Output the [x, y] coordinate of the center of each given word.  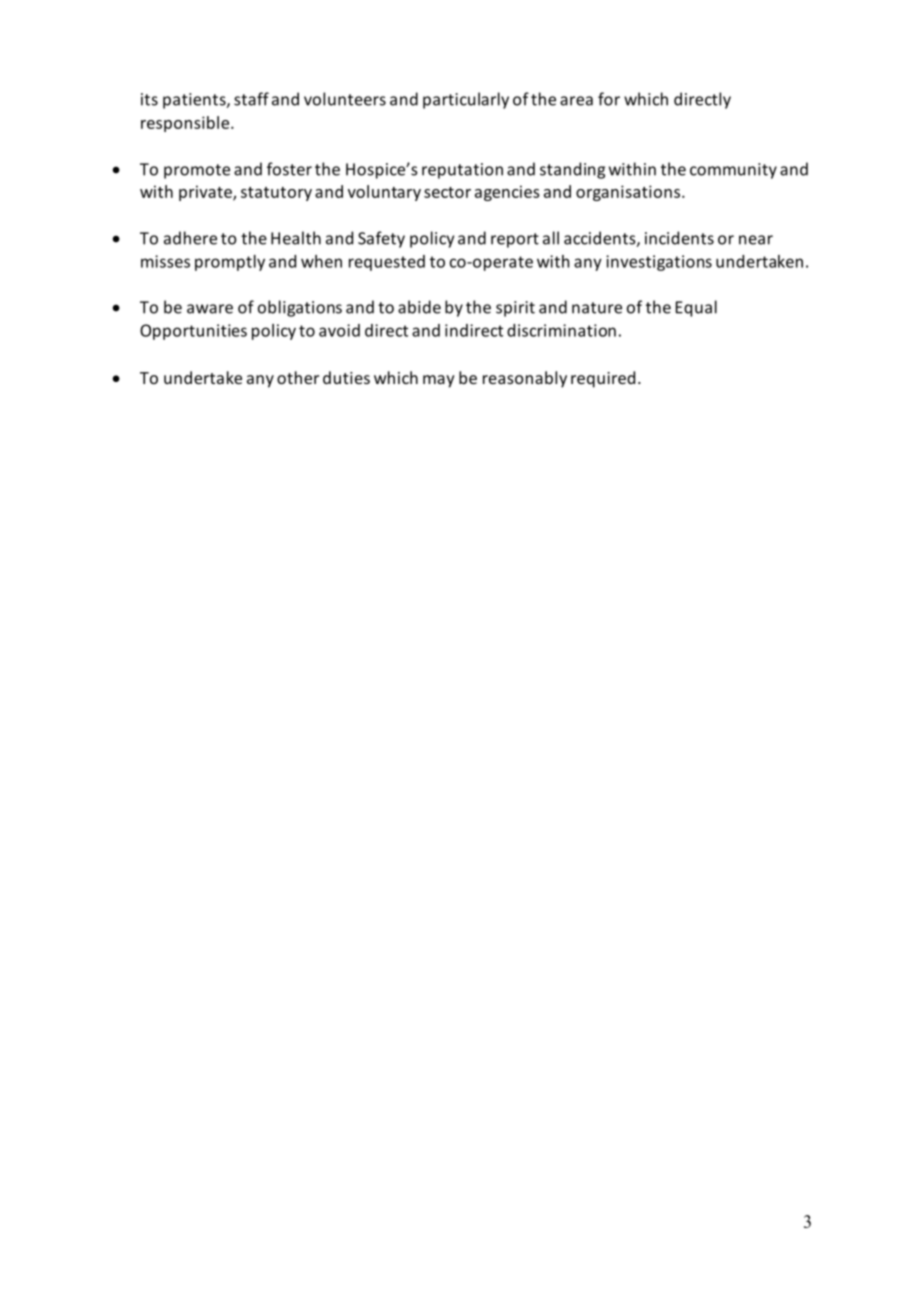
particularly [466, 100]
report [515, 240]
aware [210, 309]
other [298, 377]
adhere [190, 238]
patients [195, 101]
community [733, 171]
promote [197, 171]
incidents [679, 238]
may [439, 381]
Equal [696, 308]
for [609, 99]
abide [419, 307]
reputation [462, 171]
